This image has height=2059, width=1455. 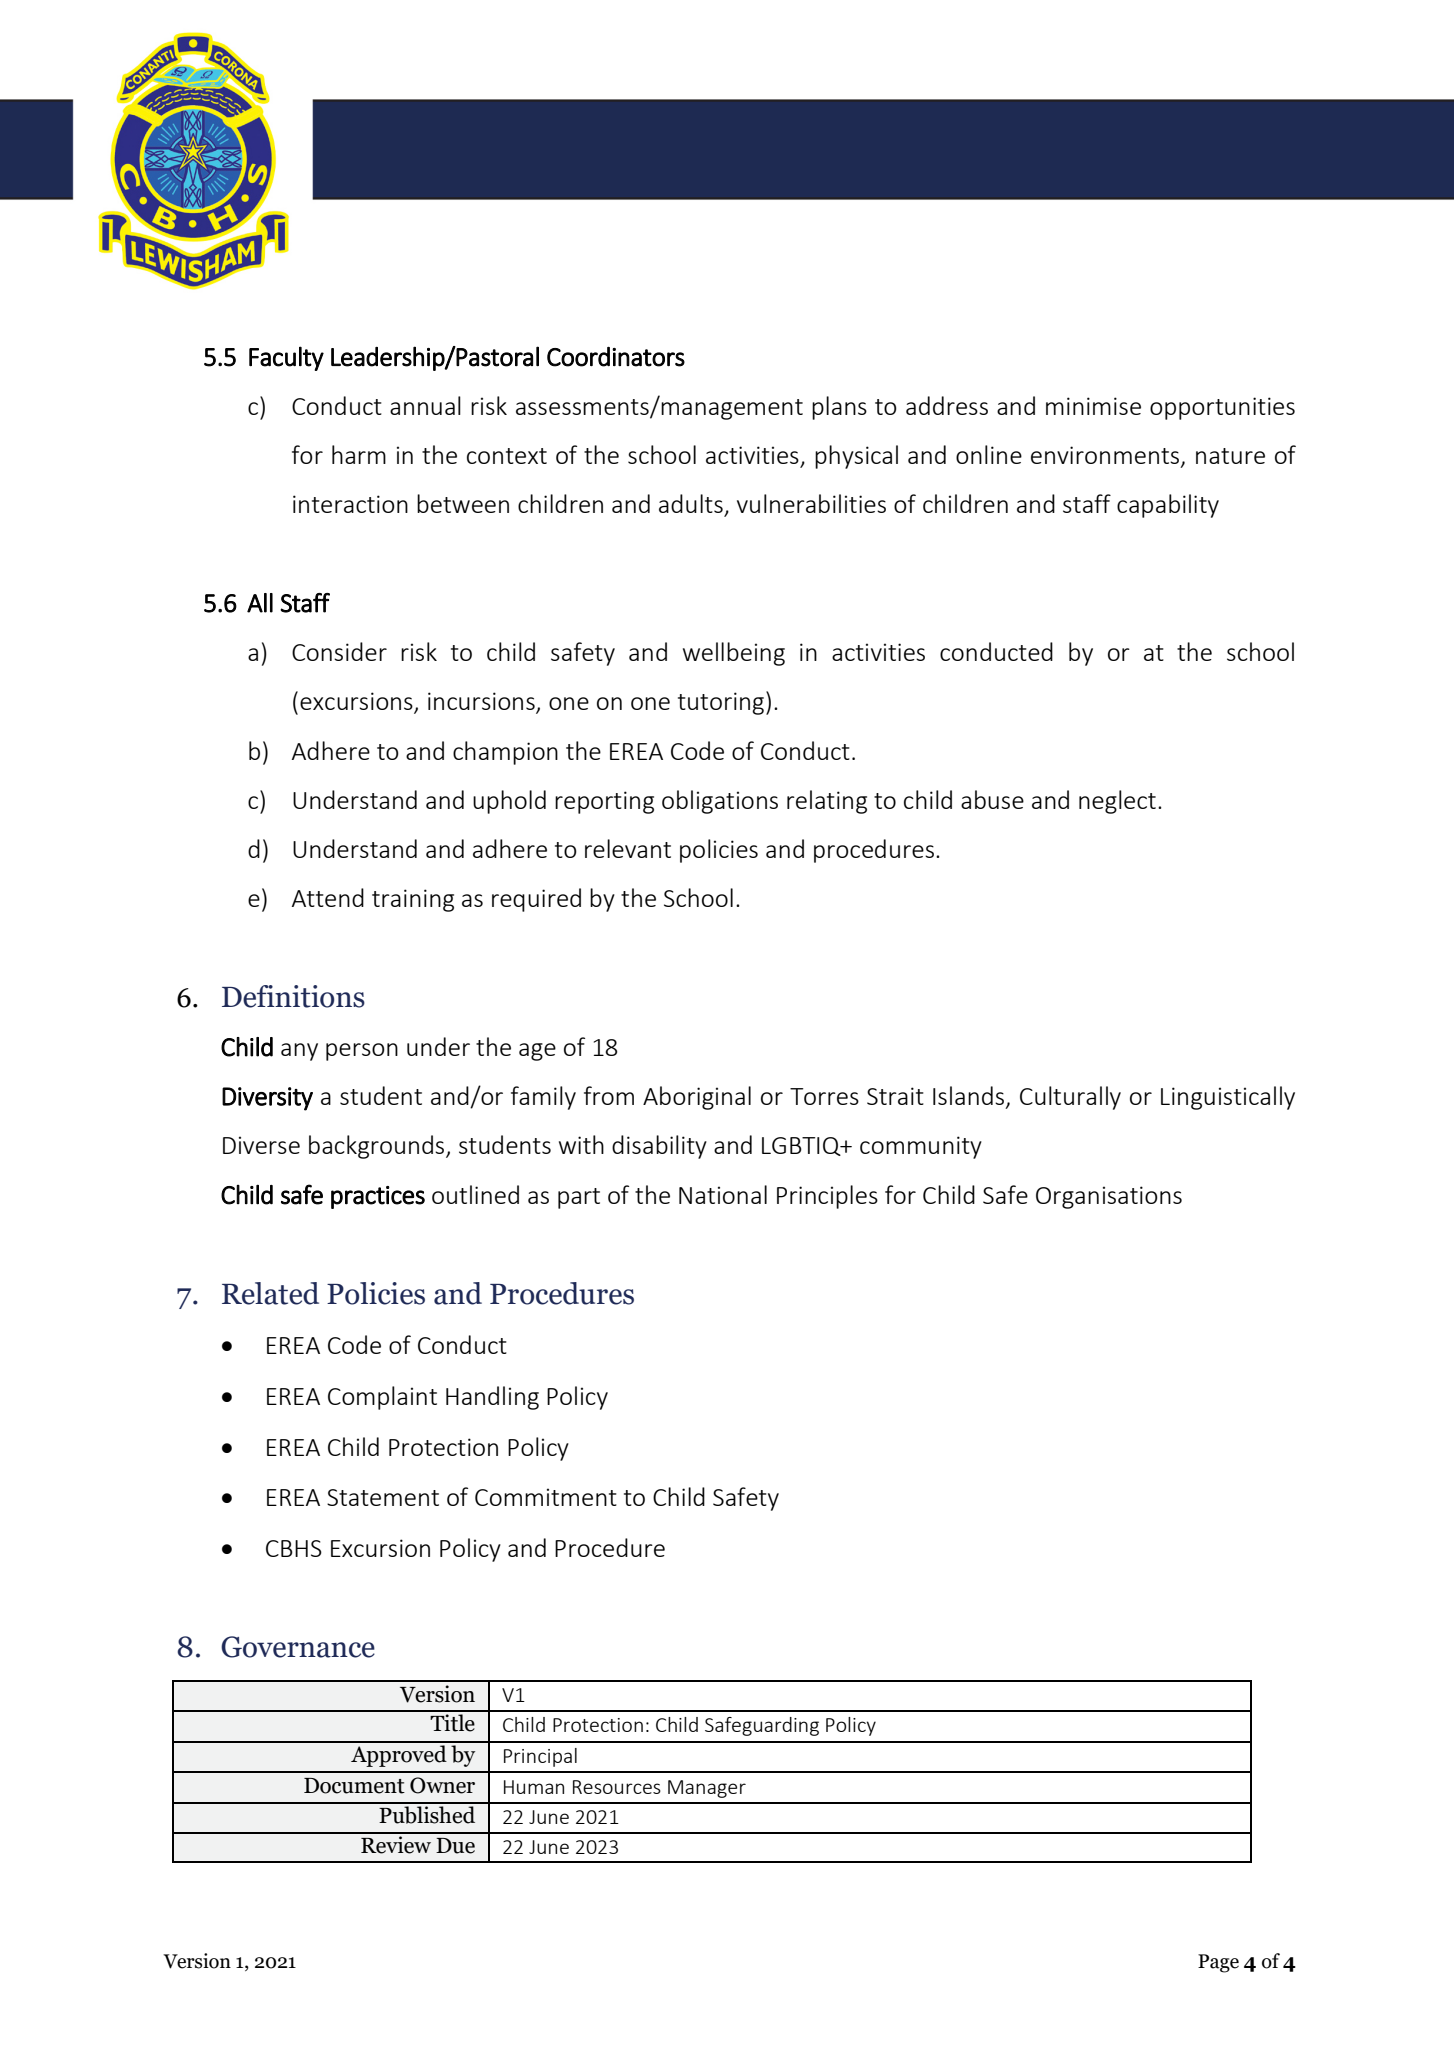 What do you see at coordinates (1218, 1963) in the image?
I see `Page` at bounding box center [1218, 1963].
